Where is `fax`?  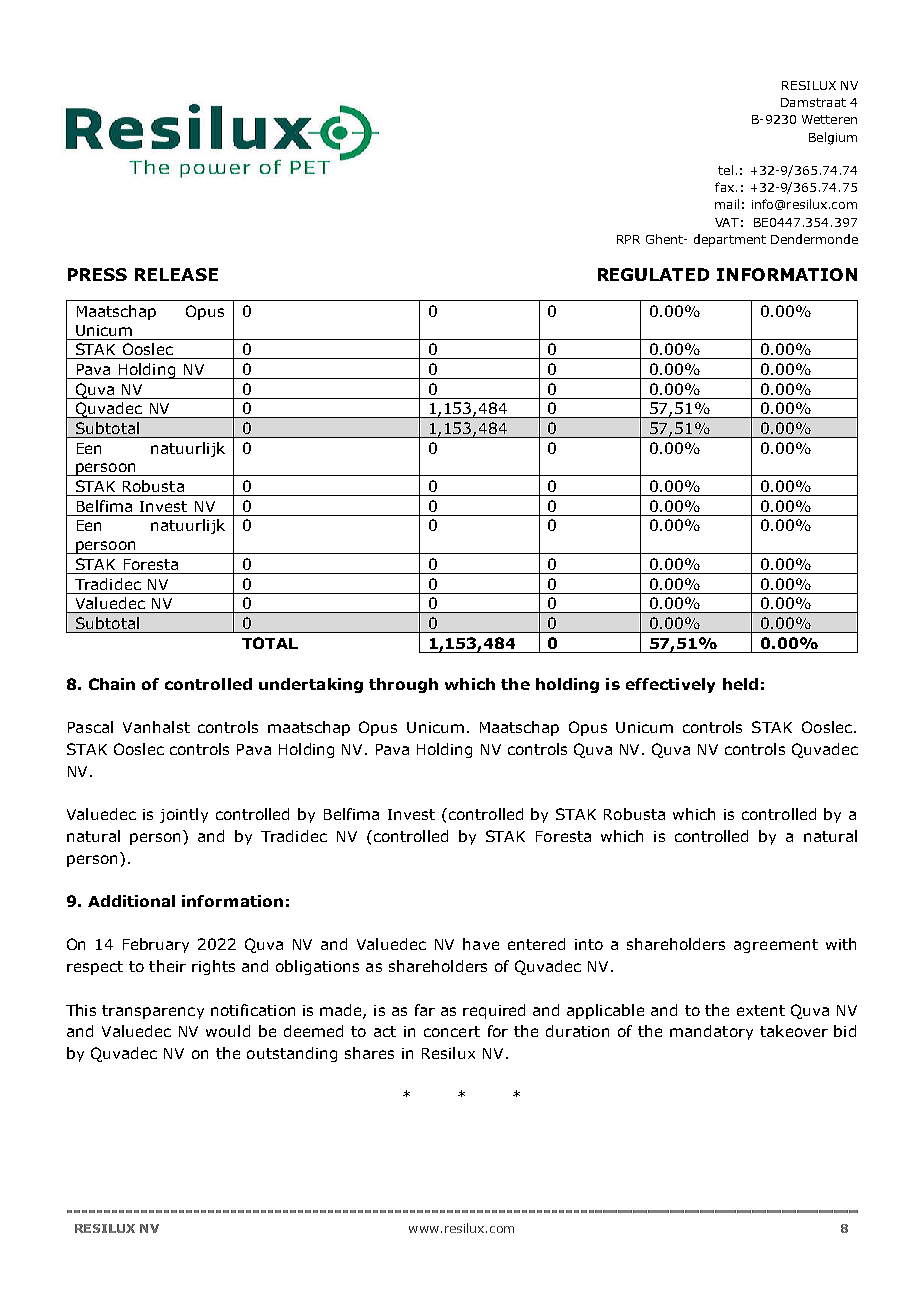 fax is located at coordinates (726, 187).
